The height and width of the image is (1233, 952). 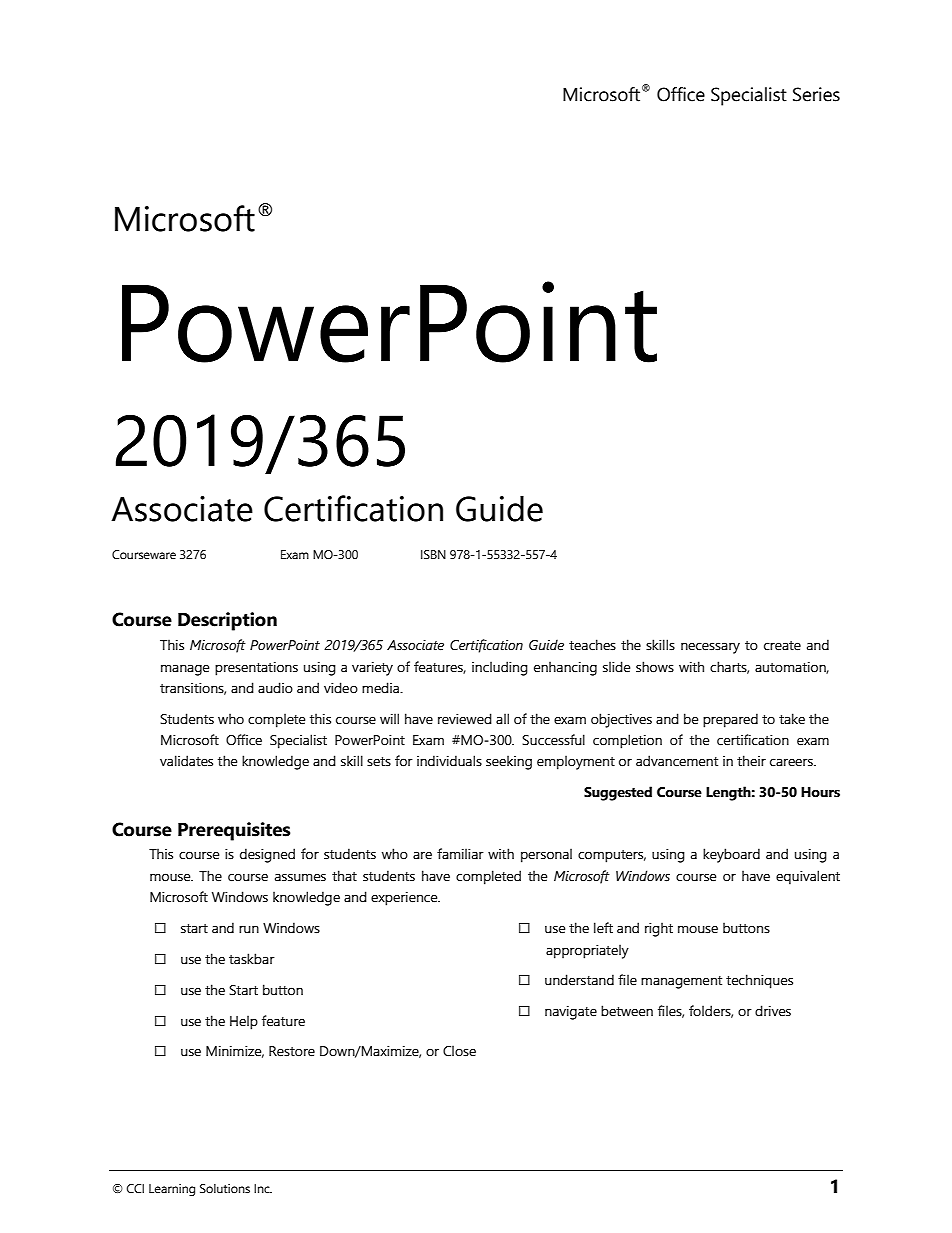 I want to click on shows, so click(x=655, y=667).
